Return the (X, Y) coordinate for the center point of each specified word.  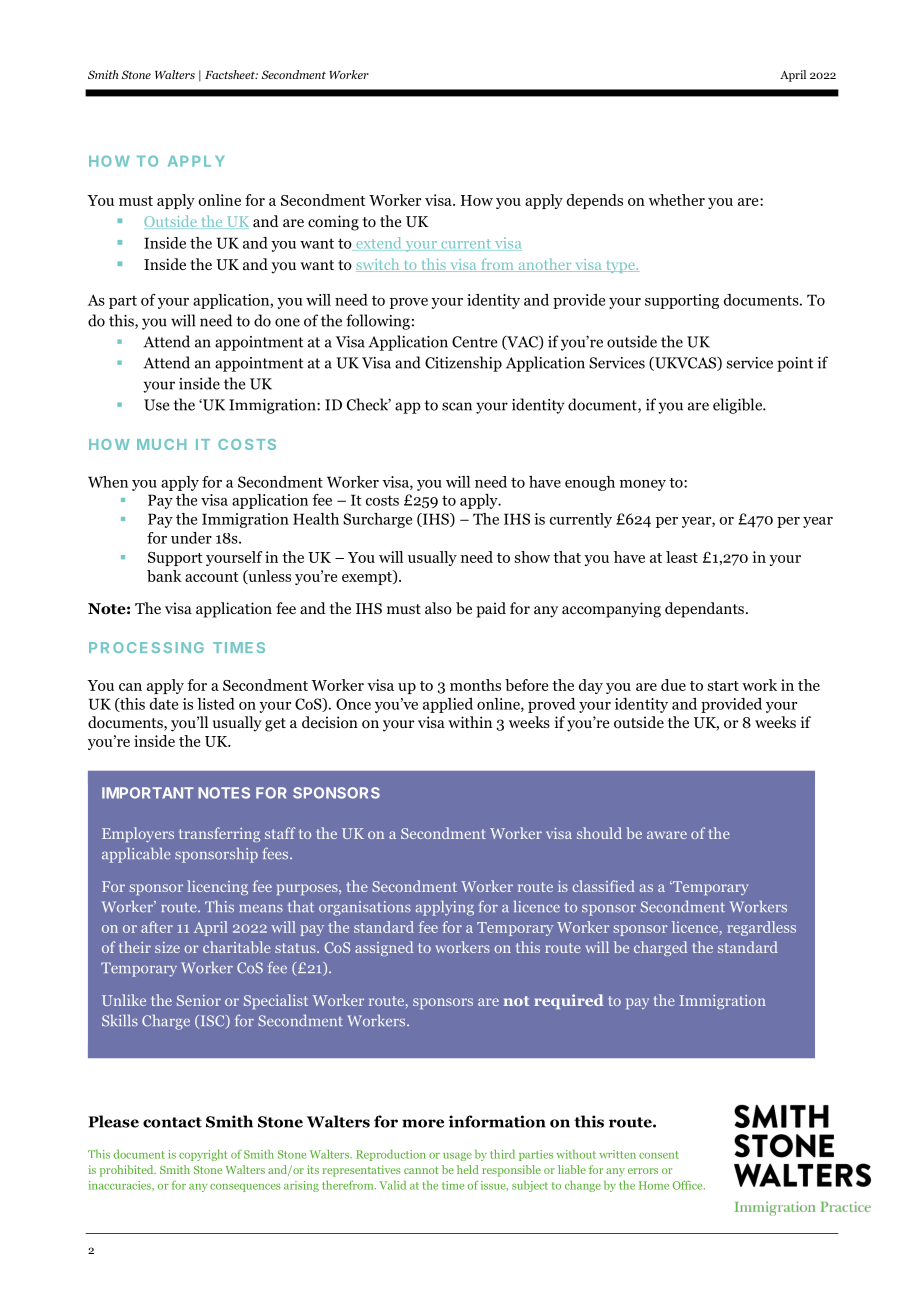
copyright (203, 1155)
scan (457, 406)
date (164, 704)
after (157, 927)
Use (156, 405)
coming (333, 223)
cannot (421, 1170)
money (643, 485)
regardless (761, 928)
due (673, 685)
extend (379, 244)
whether (677, 200)
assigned (384, 948)
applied (448, 705)
